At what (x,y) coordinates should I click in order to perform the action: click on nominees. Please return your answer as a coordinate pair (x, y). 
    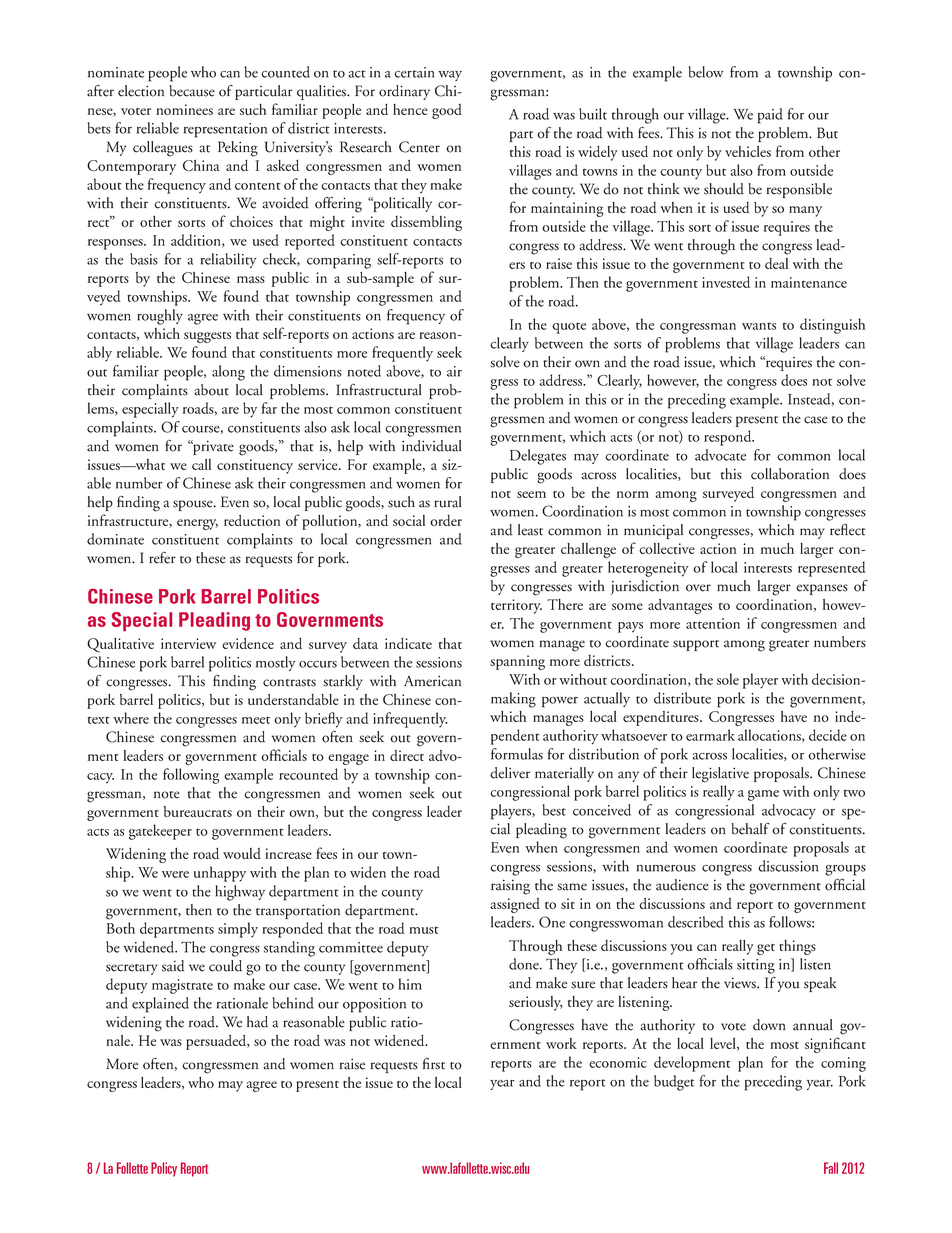
    Looking at the image, I should click on (184, 109).
